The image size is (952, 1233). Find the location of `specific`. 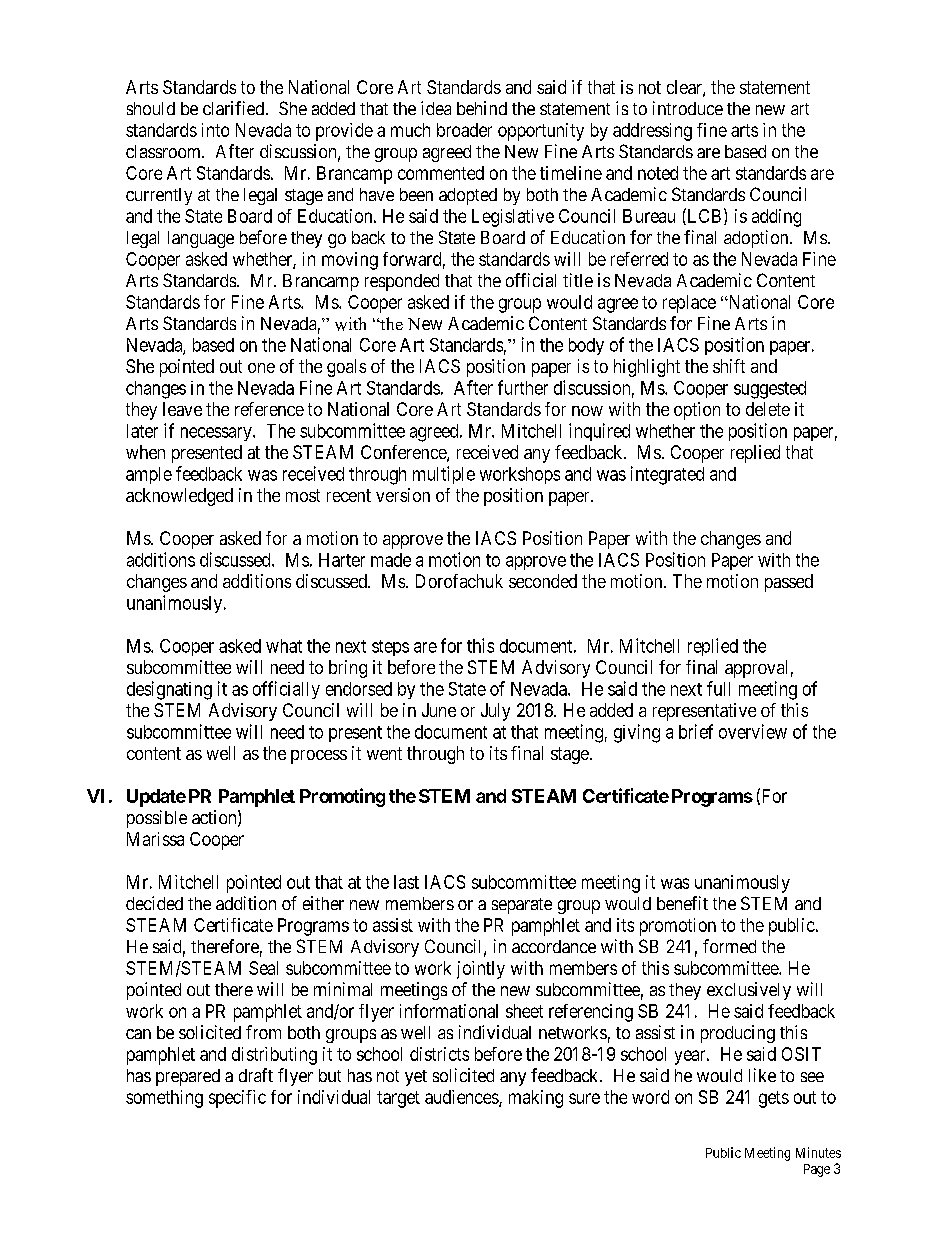

specific is located at coordinates (237, 1099).
